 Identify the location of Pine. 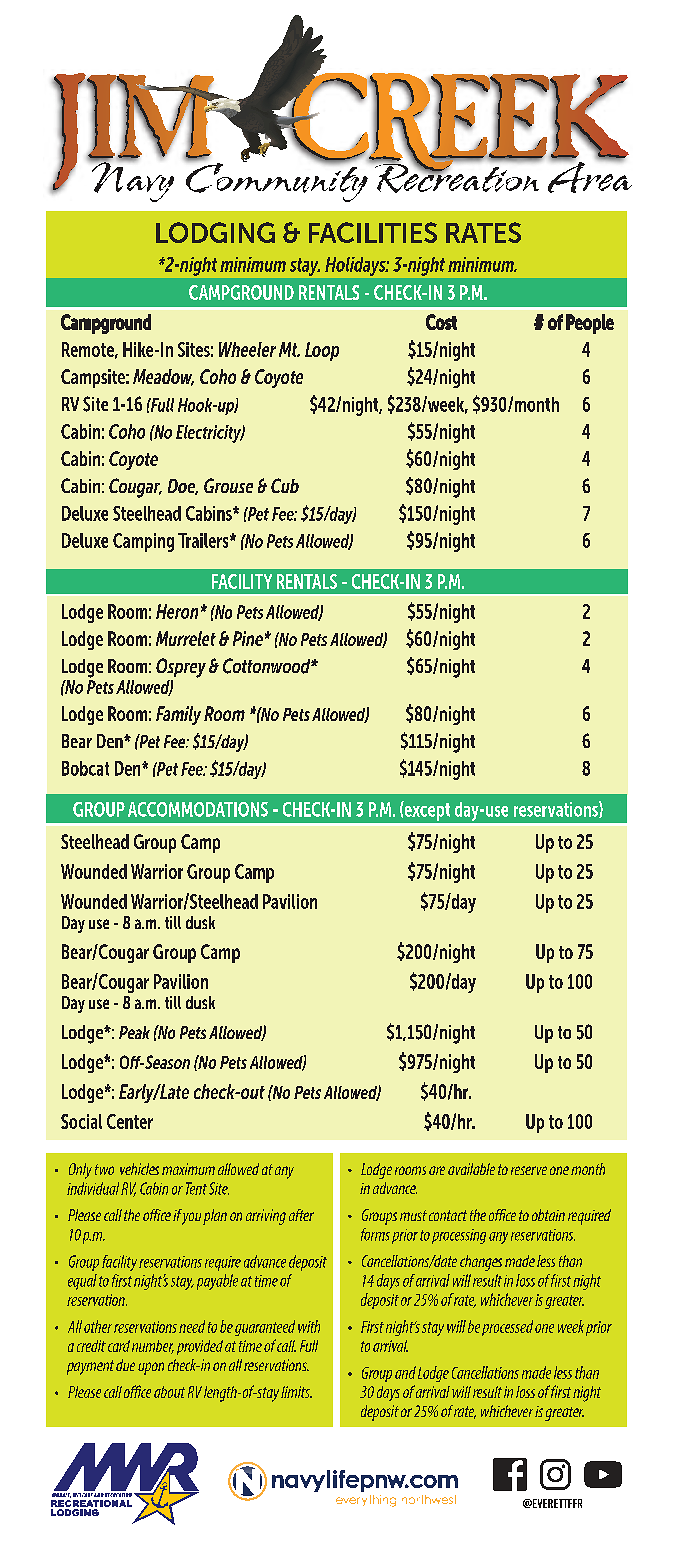
(248, 638).
